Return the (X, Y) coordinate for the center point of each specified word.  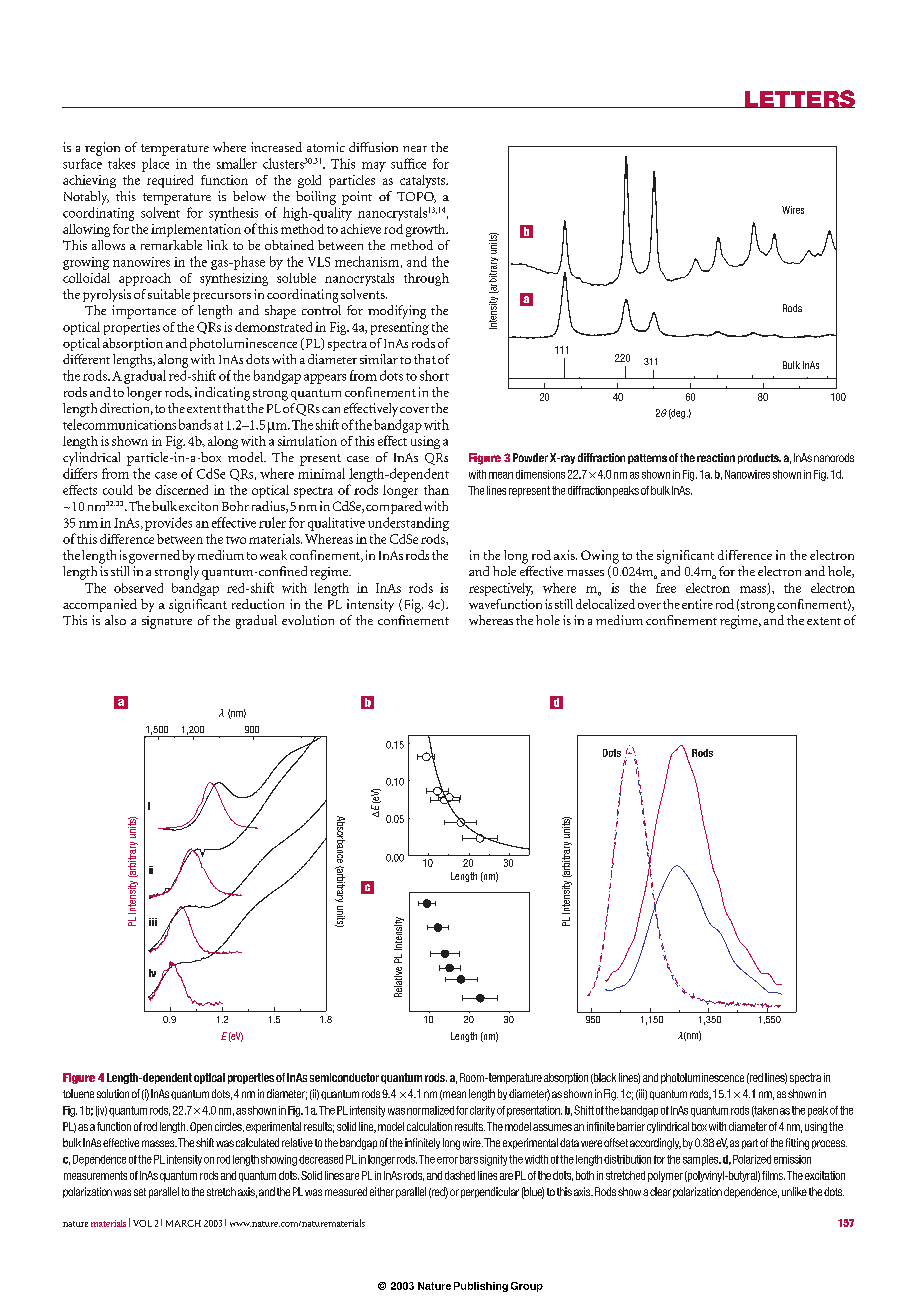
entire (697, 604)
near (415, 149)
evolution (308, 620)
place (155, 165)
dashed (460, 1175)
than (436, 490)
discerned (182, 490)
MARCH (183, 1223)
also (115, 620)
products (759, 458)
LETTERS (798, 99)
